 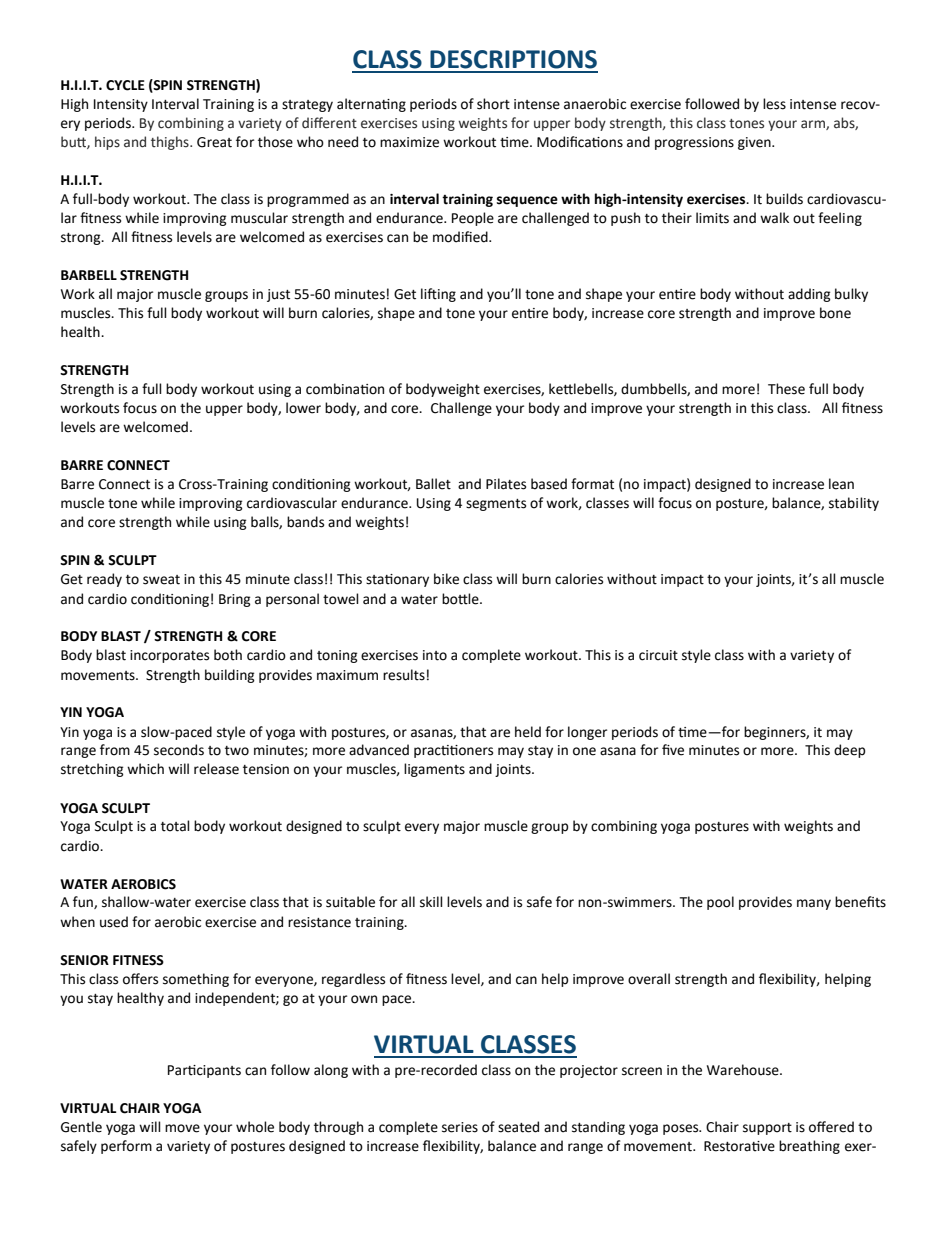 What do you see at coordinates (460, 1127) in the image?
I see `series` at bounding box center [460, 1127].
